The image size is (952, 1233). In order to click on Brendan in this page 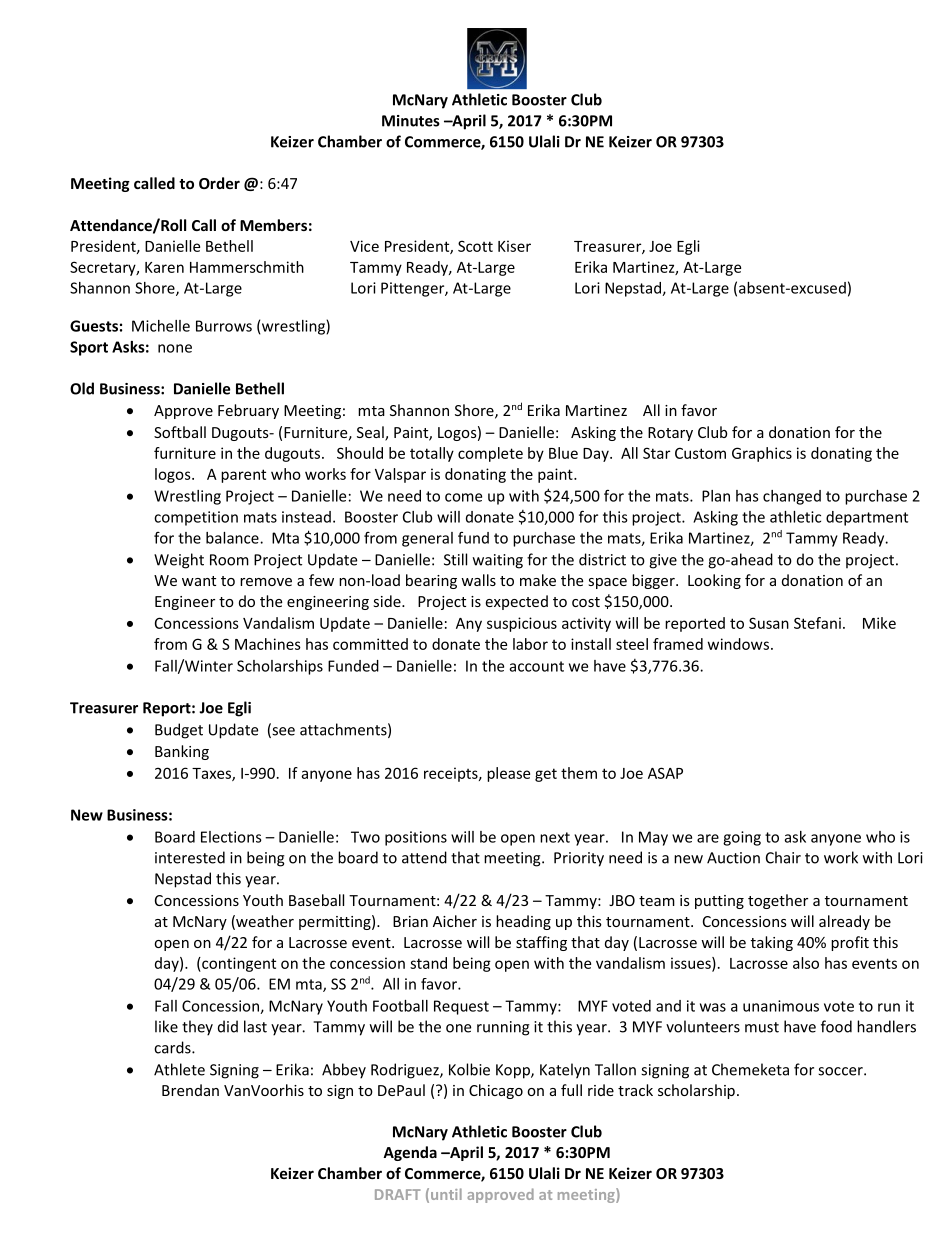, I will do `click(190, 1090)`.
